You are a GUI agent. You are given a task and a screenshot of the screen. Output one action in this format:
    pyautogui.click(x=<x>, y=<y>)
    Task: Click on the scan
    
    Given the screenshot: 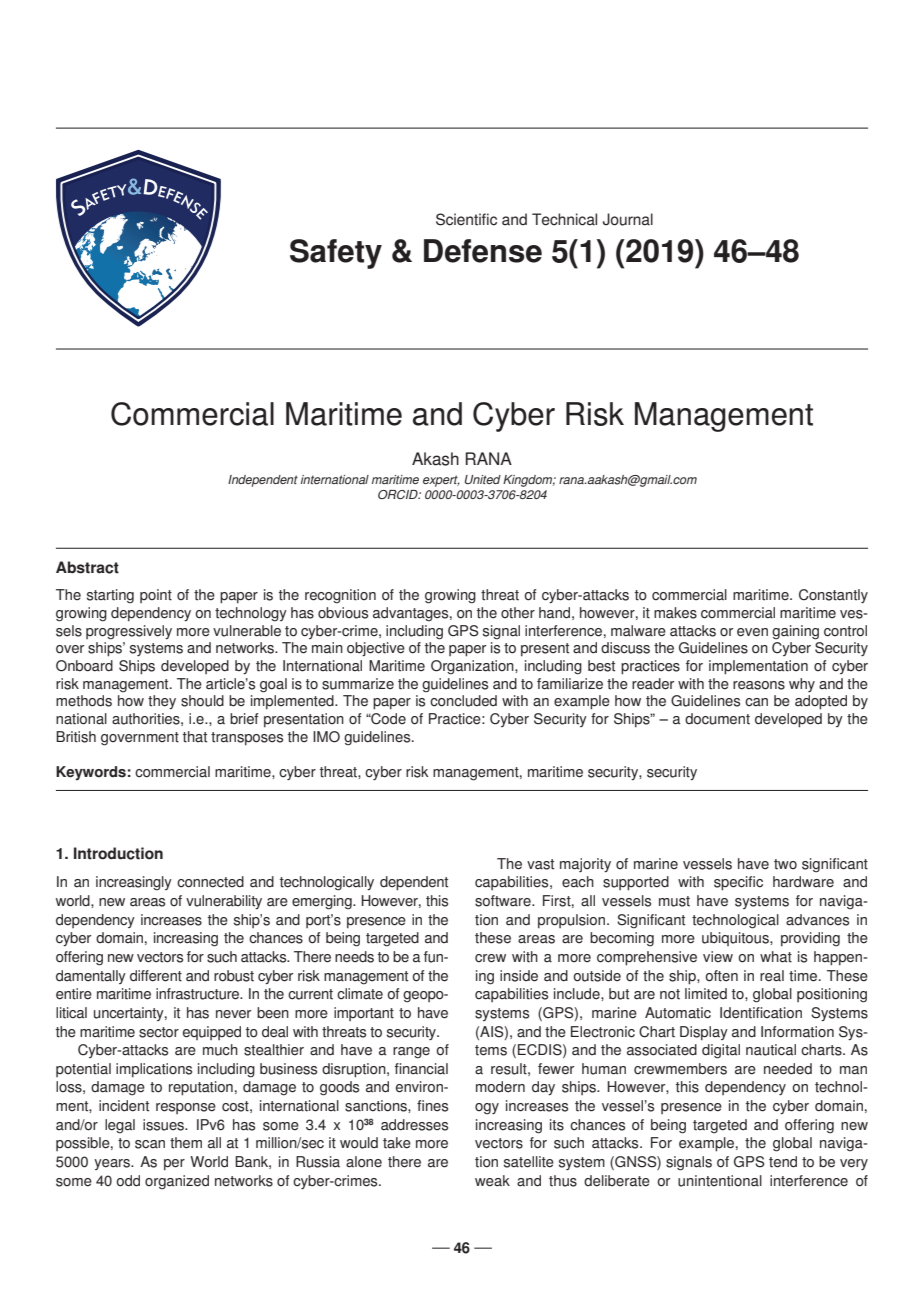 What is the action you would take?
    pyautogui.click(x=150, y=1144)
